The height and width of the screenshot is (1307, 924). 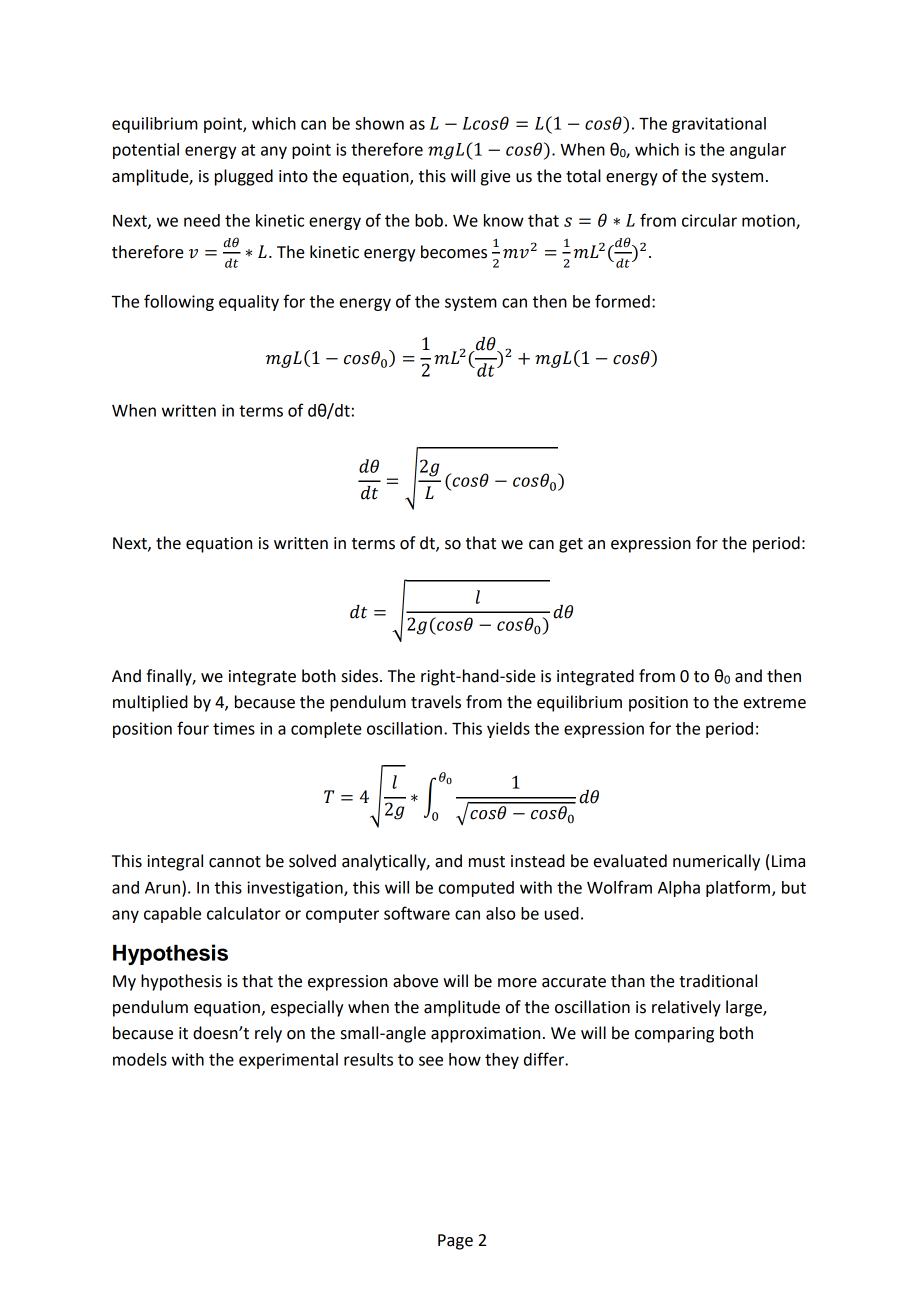 What do you see at coordinates (234, 728) in the screenshot?
I see `times` at bounding box center [234, 728].
